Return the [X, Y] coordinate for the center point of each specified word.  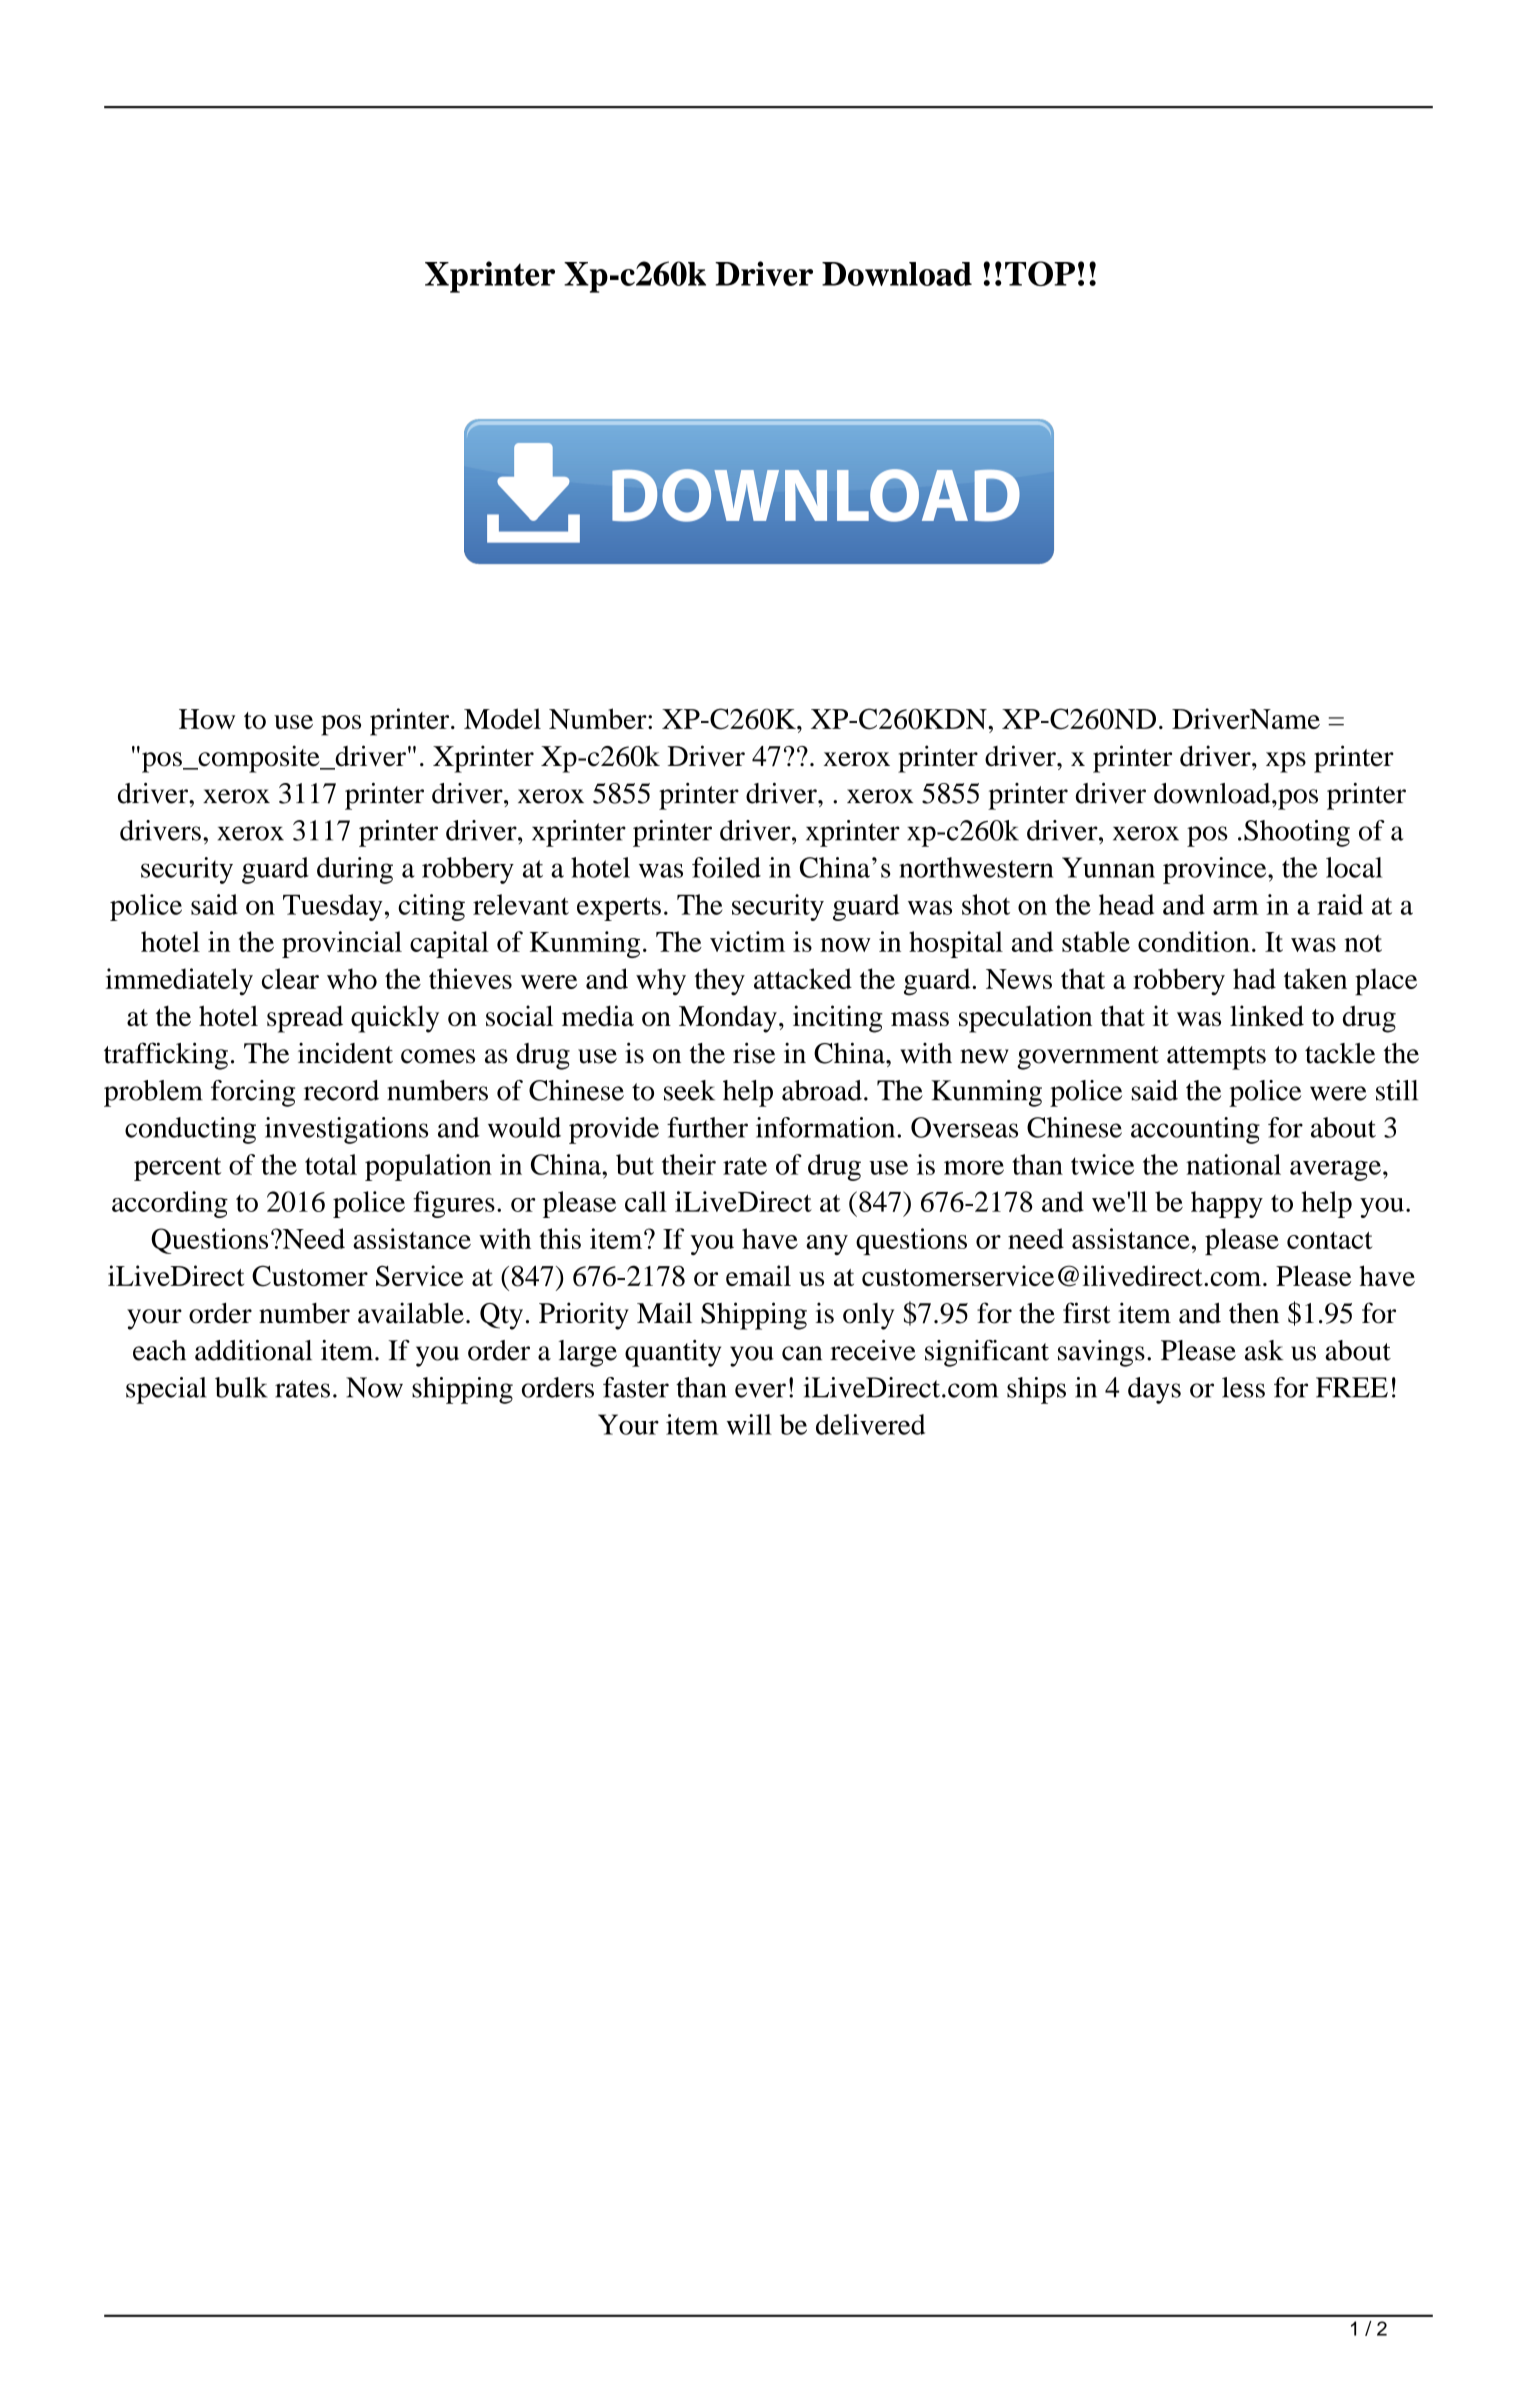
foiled [726, 867]
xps [1286, 762]
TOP [1040, 273]
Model [502, 718]
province [1216, 870]
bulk [241, 1387]
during [355, 870]
